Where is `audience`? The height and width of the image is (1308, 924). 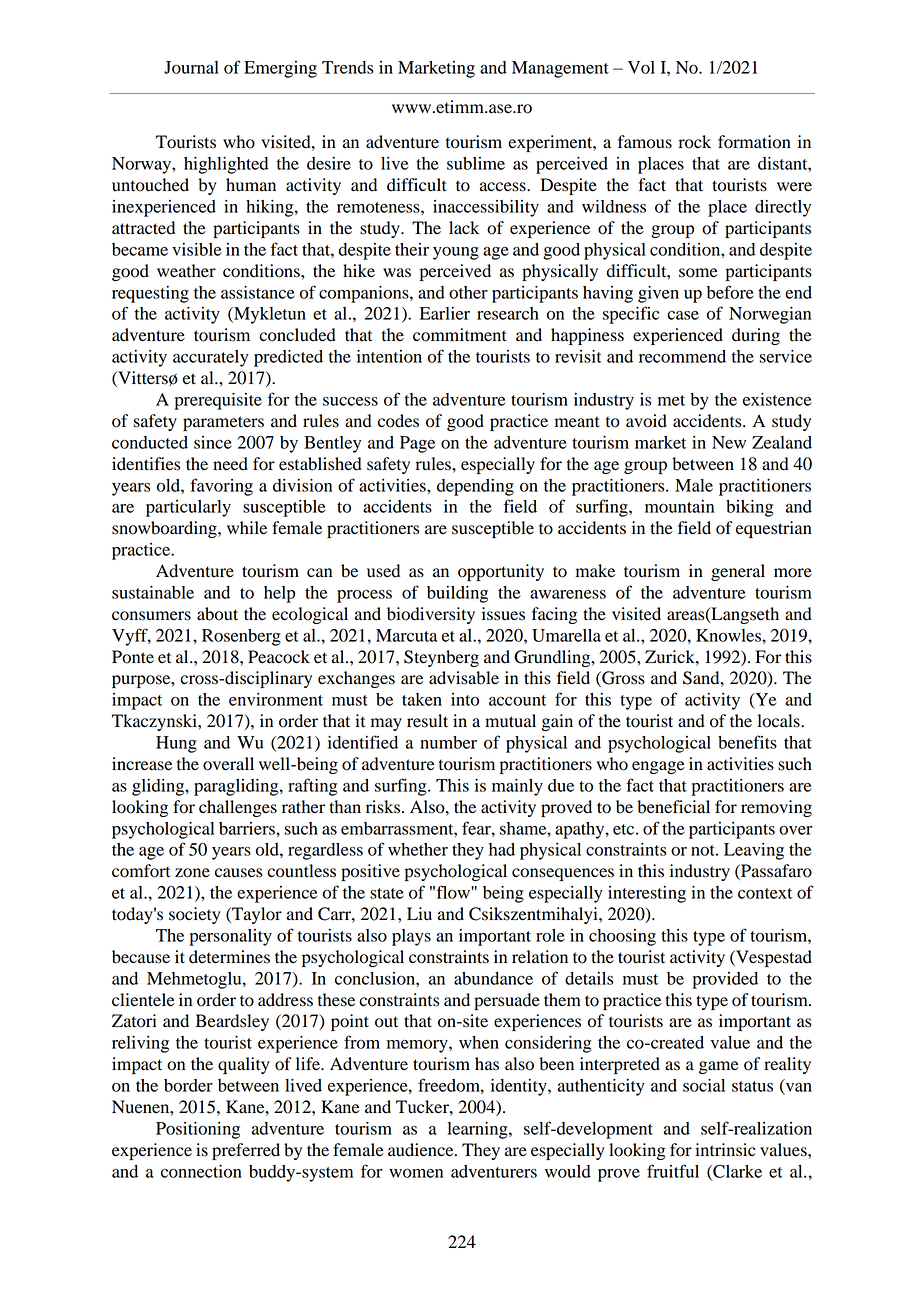 audience is located at coordinates (422, 1150).
